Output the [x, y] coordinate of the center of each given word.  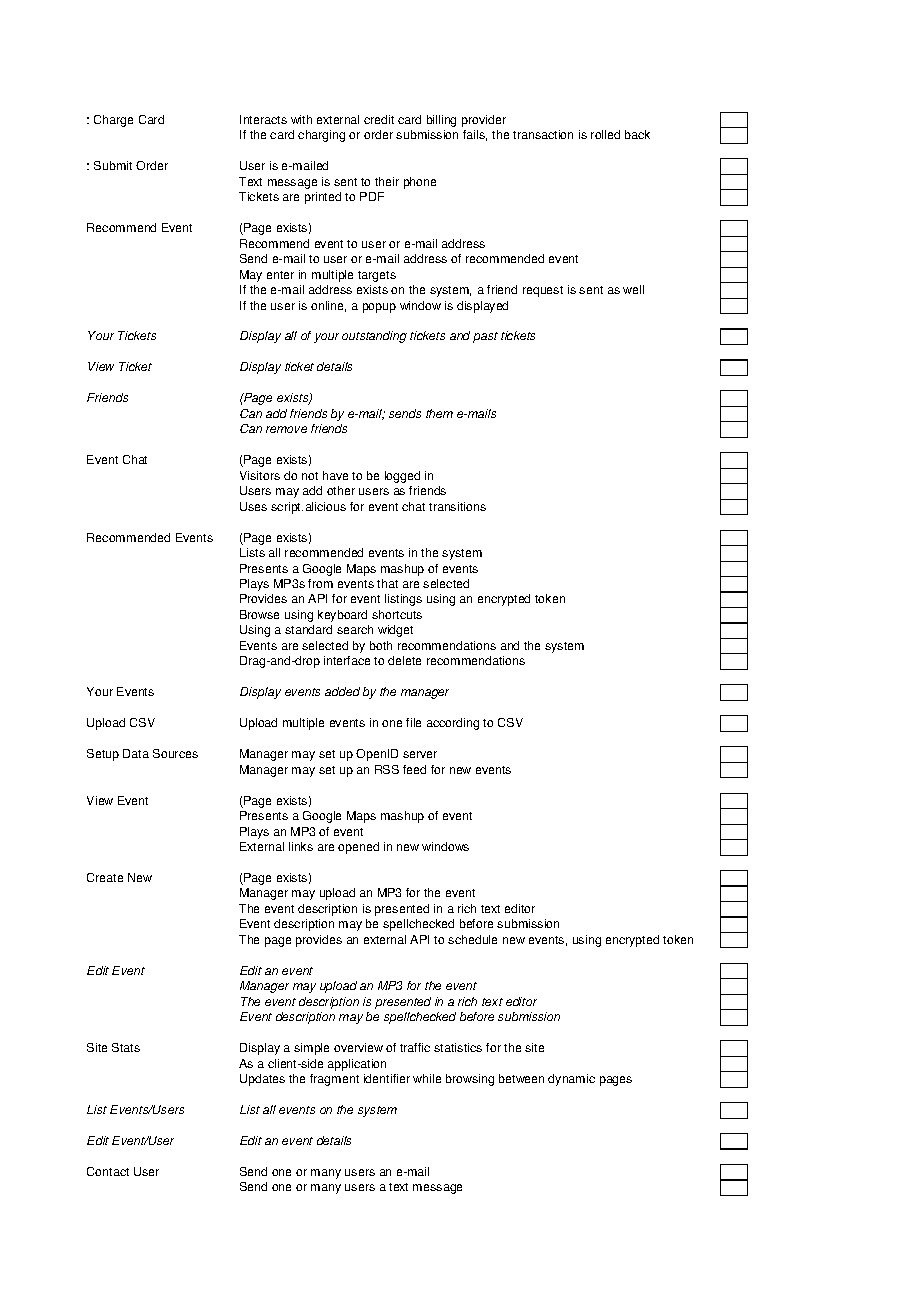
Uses [253, 506]
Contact [108, 1171]
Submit [113, 165]
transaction [543, 134]
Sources [175, 753]
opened [358, 848]
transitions [457, 506]
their [387, 181]
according [453, 724]
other [341, 490]
